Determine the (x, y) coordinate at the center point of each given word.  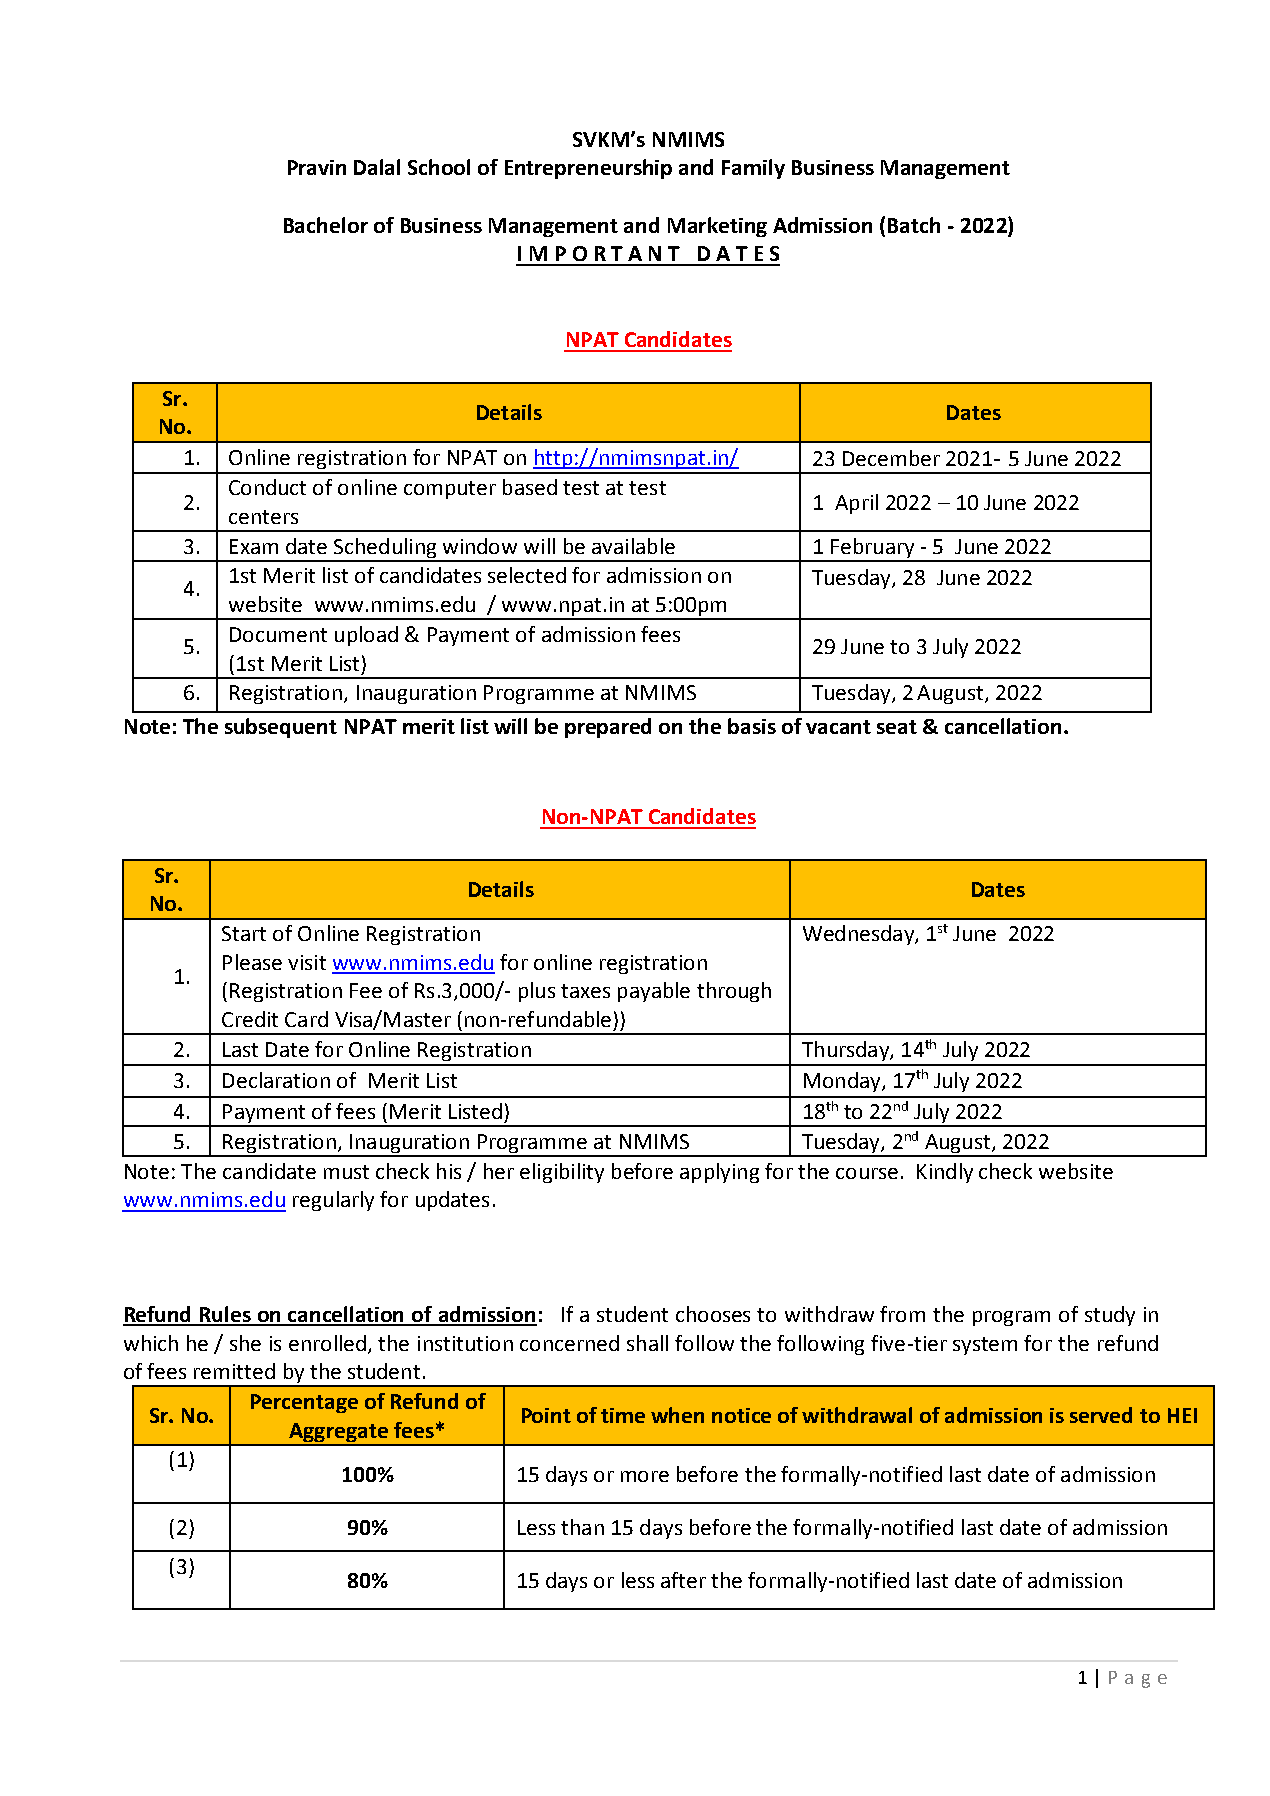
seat (897, 727)
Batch (914, 225)
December (891, 458)
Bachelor (326, 225)
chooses (713, 1314)
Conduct (267, 487)
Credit (250, 1019)
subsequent (281, 728)
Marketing (717, 227)
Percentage (304, 1403)
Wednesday (859, 935)
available (633, 546)
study (1110, 1316)
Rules (226, 1315)
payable (654, 992)
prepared (608, 728)
